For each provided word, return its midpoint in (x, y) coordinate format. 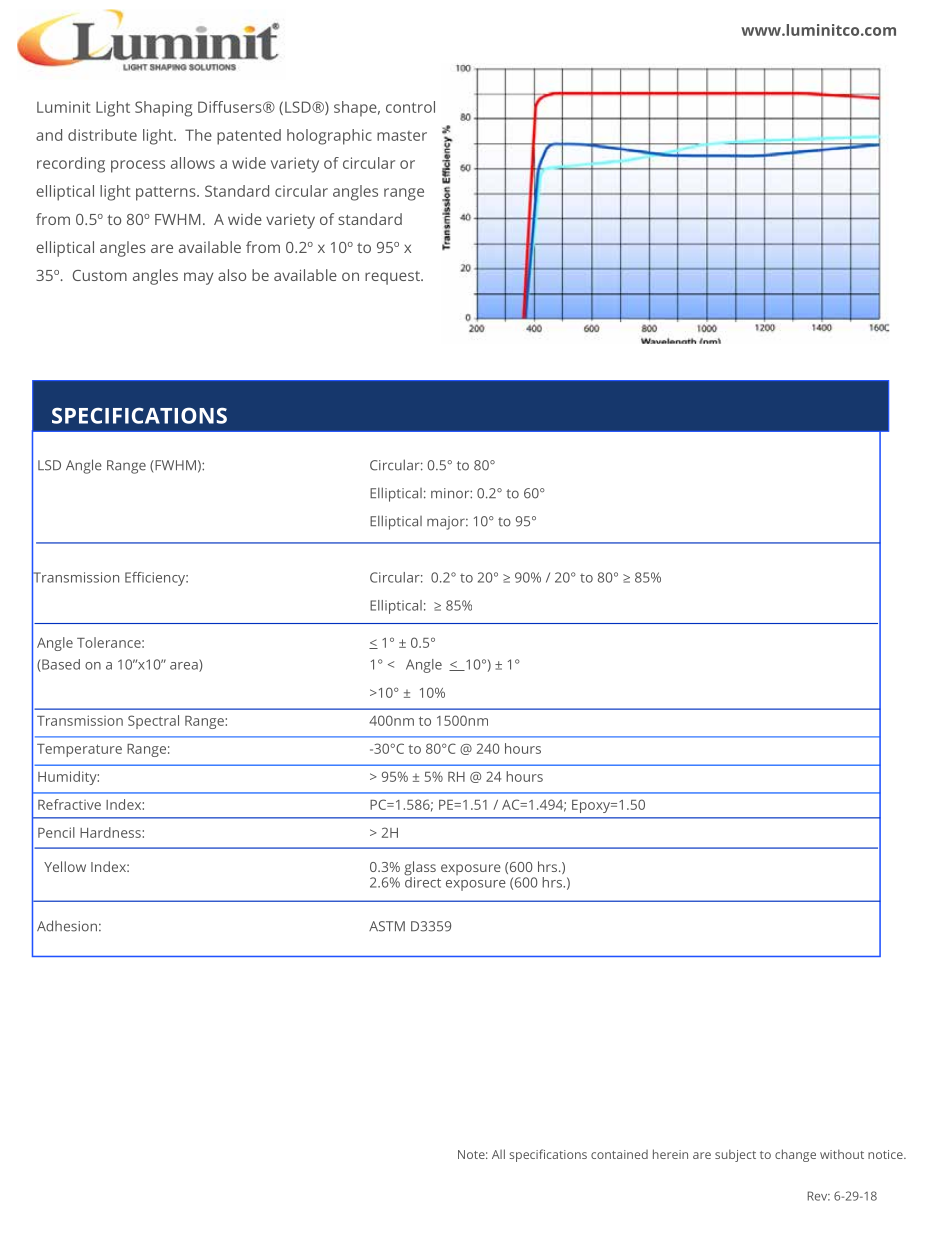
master (402, 136)
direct (423, 881)
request (393, 278)
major (447, 523)
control (410, 107)
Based (60, 665)
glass (420, 869)
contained (619, 1154)
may (198, 278)
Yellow (65, 866)
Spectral (153, 722)
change (795, 1155)
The (198, 135)
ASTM (387, 926)
